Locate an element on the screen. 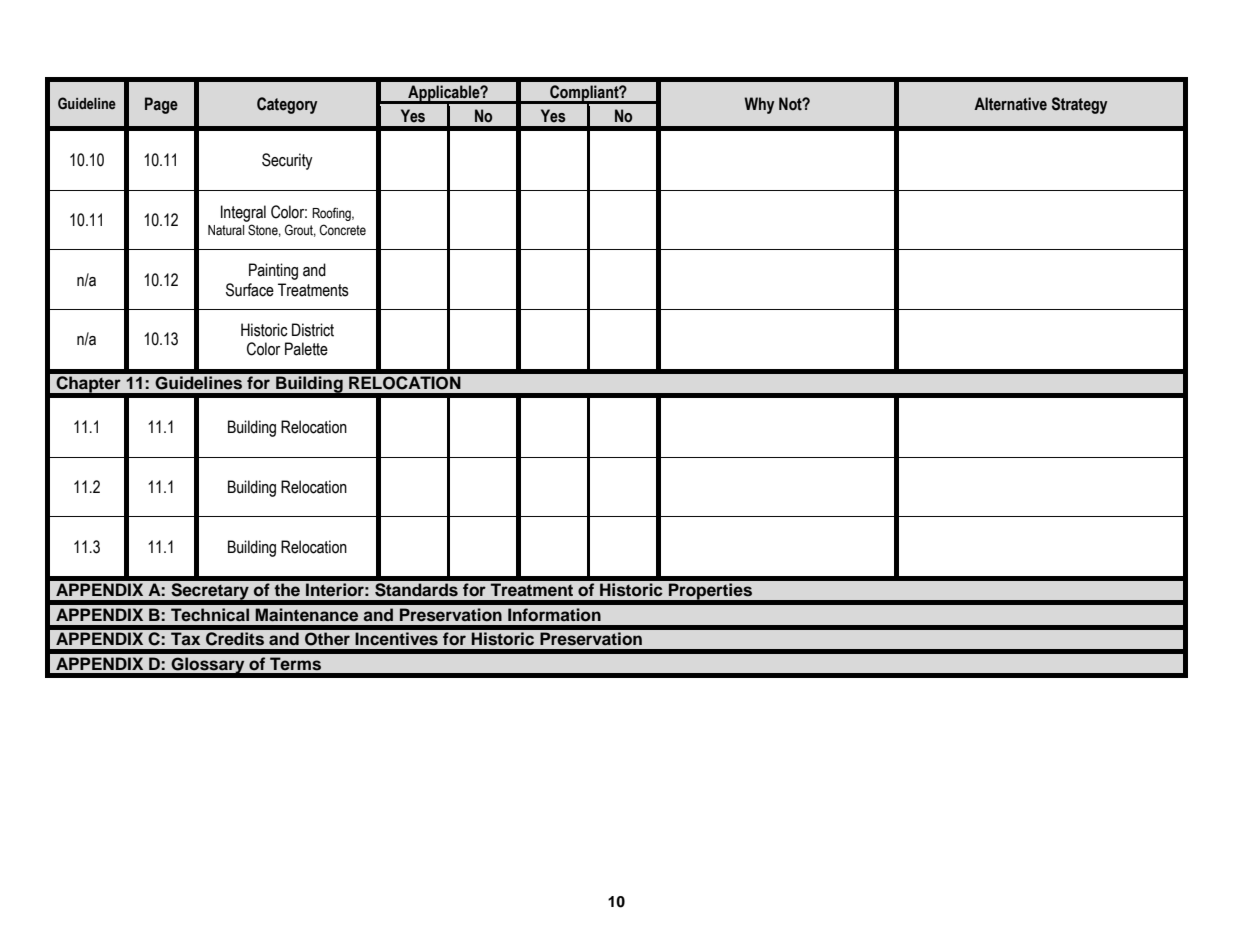 The width and height of the screenshot is (1233, 952). Integral is located at coordinates (243, 213).
